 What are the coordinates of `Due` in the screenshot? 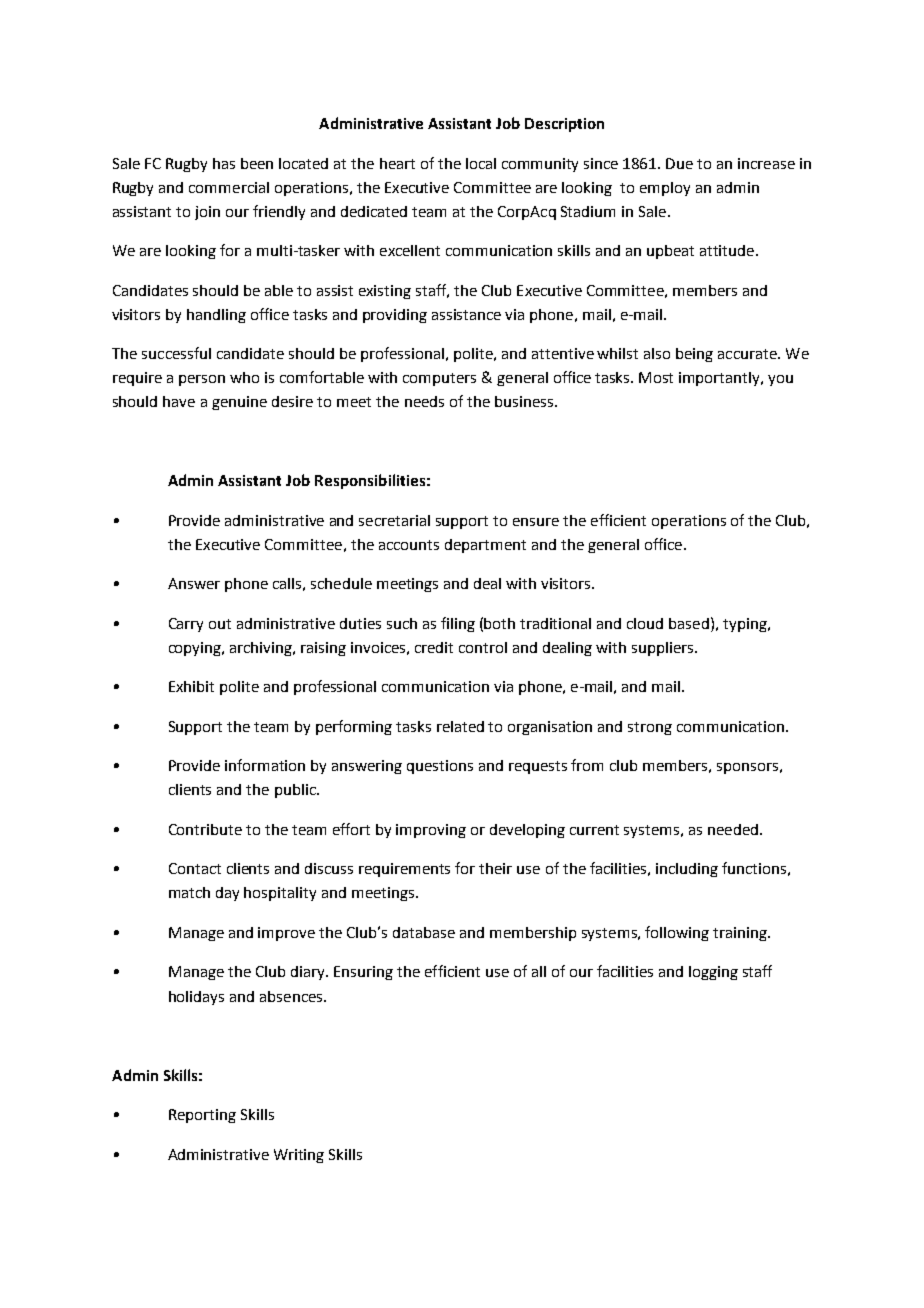 It's located at (679, 163).
